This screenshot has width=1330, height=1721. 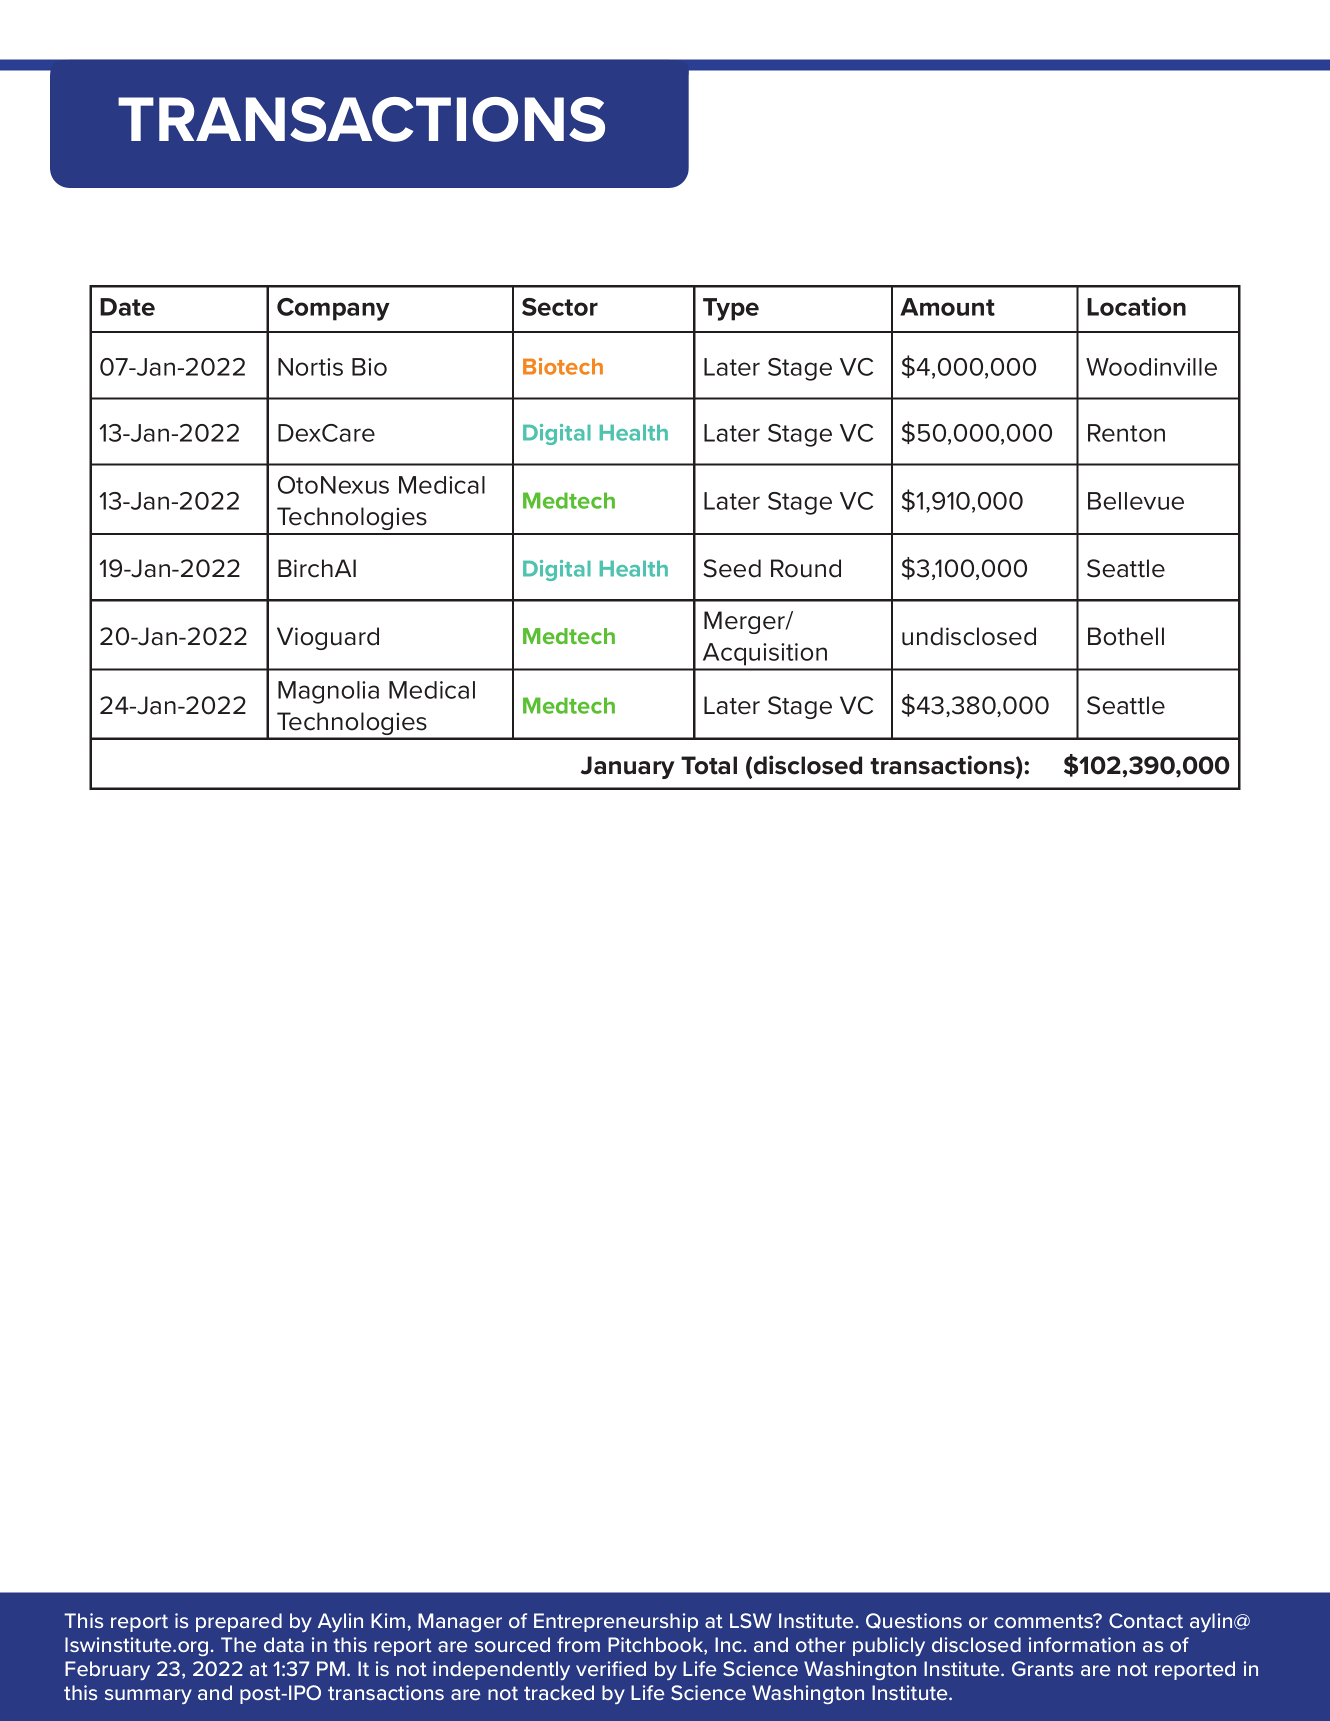 What do you see at coordinates (328, 692) in the screenshot?
I see `Magnolia` at bounding box center [328, 692].
